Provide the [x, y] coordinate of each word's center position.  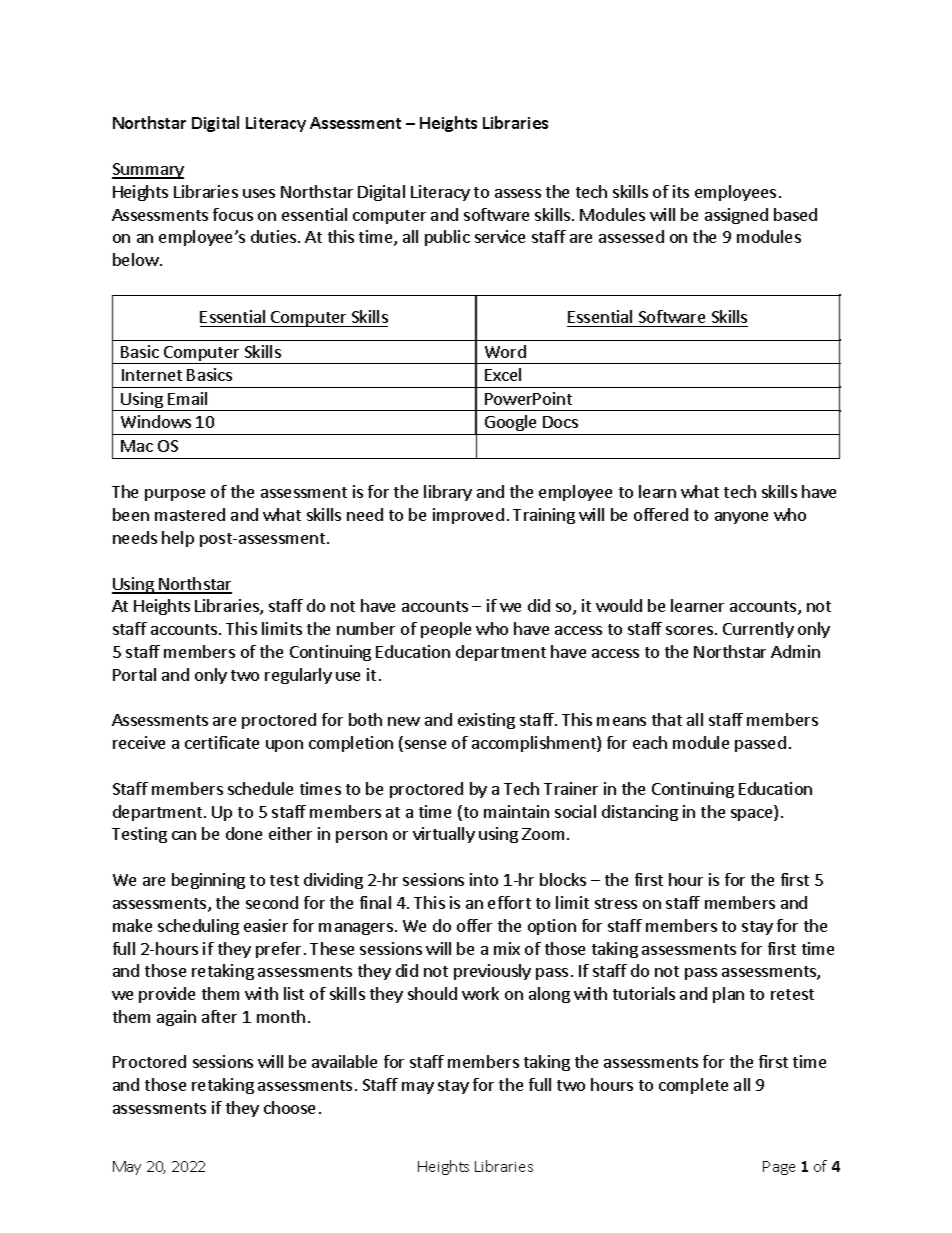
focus [233, 214]
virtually [444, 835]
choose [289, 1107]
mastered [190, 514]
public [447, 238]
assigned [736, 216]
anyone [741, 518]
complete [693, 1086]
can [184, 835]
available [344, 1061]
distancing [640, 813]
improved [468, 516]
